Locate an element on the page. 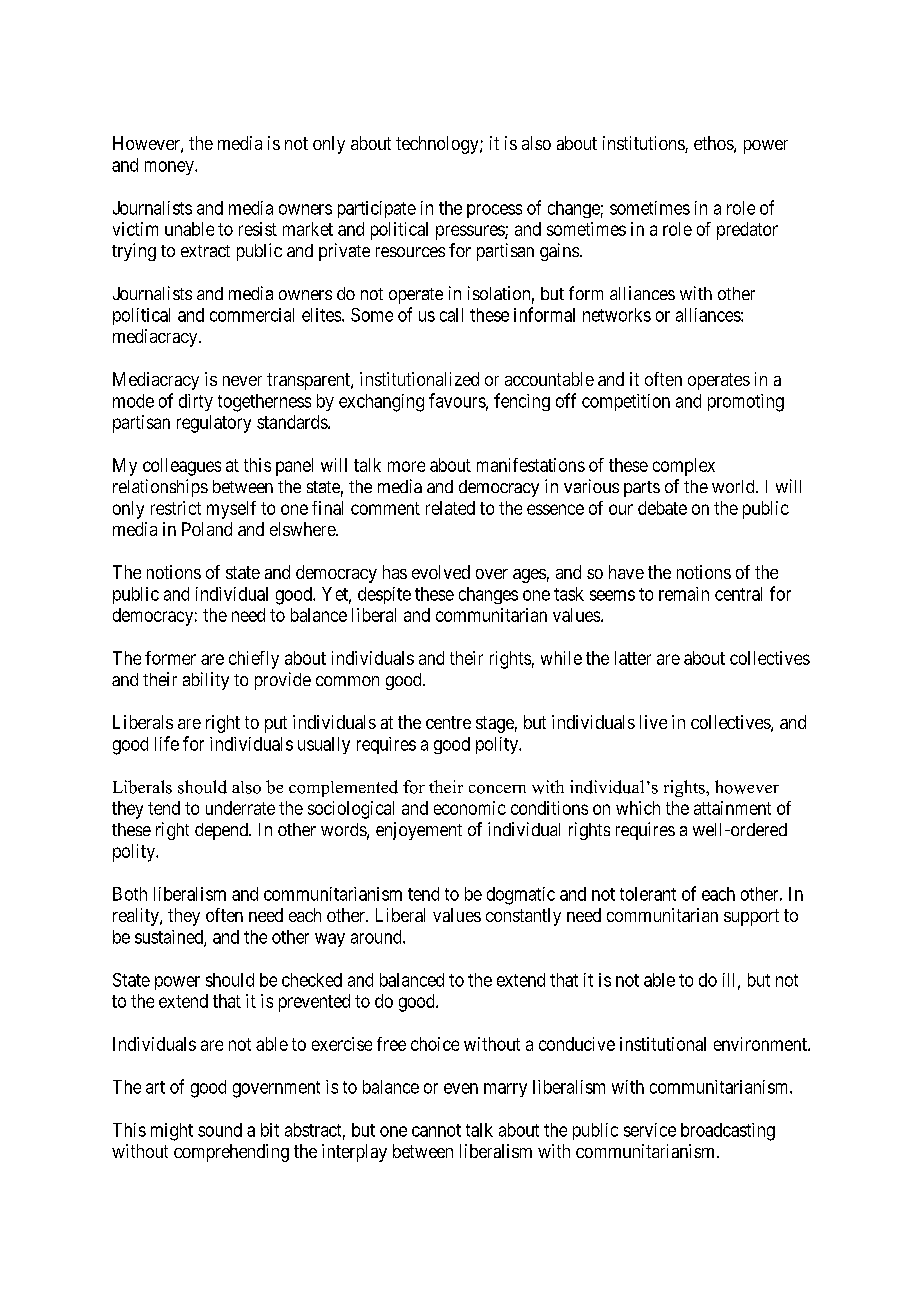 This page has width=924, height=1308. technology is located at coordinates (438, 145).
